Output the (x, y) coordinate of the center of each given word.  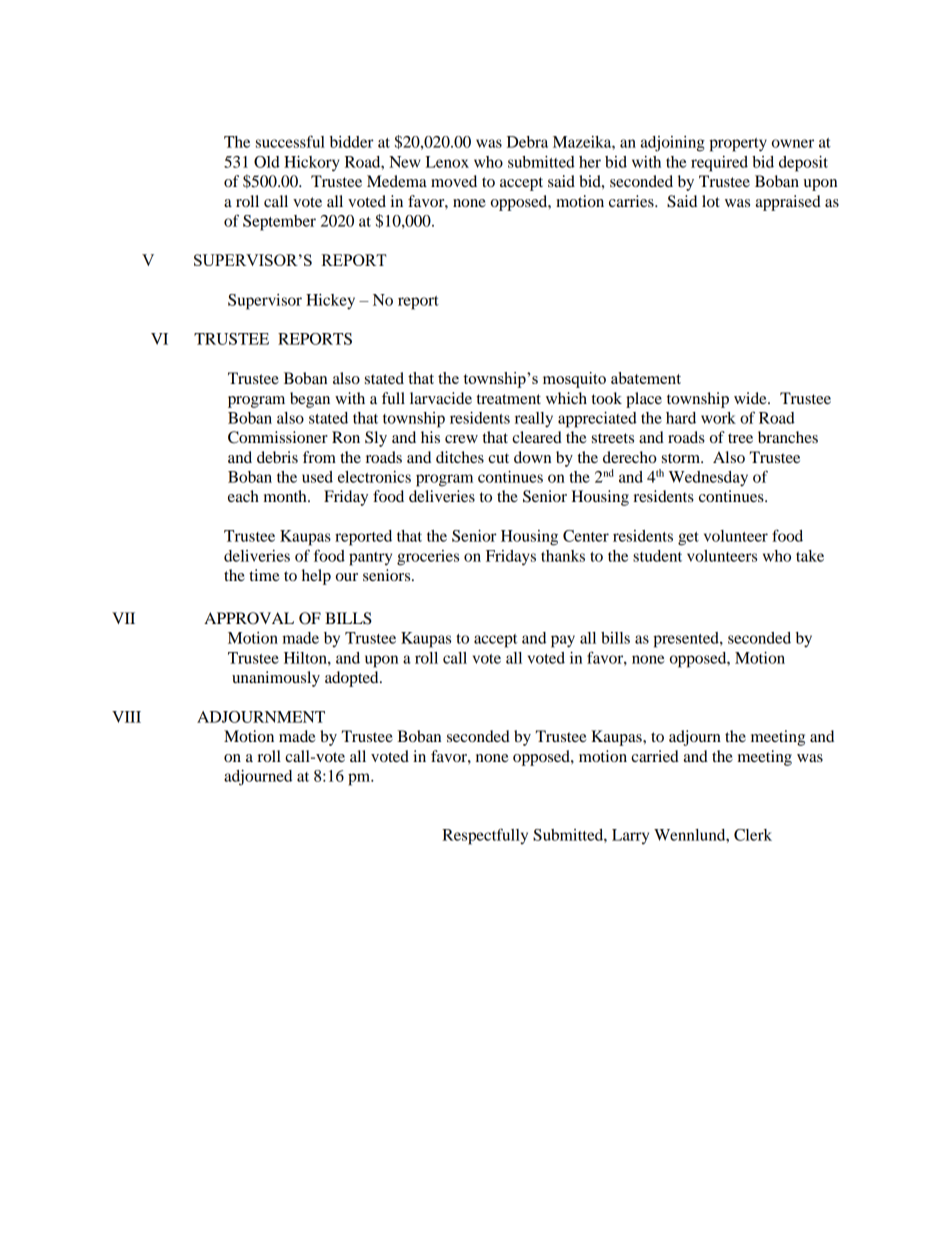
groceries (428, 558)
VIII (126, 717)
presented (687, 640)
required (719, 164)
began (310, 400)
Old (267, 162)
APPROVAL (249, 618)
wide (751, 398)
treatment (509, 399)
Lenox (447, 162)
